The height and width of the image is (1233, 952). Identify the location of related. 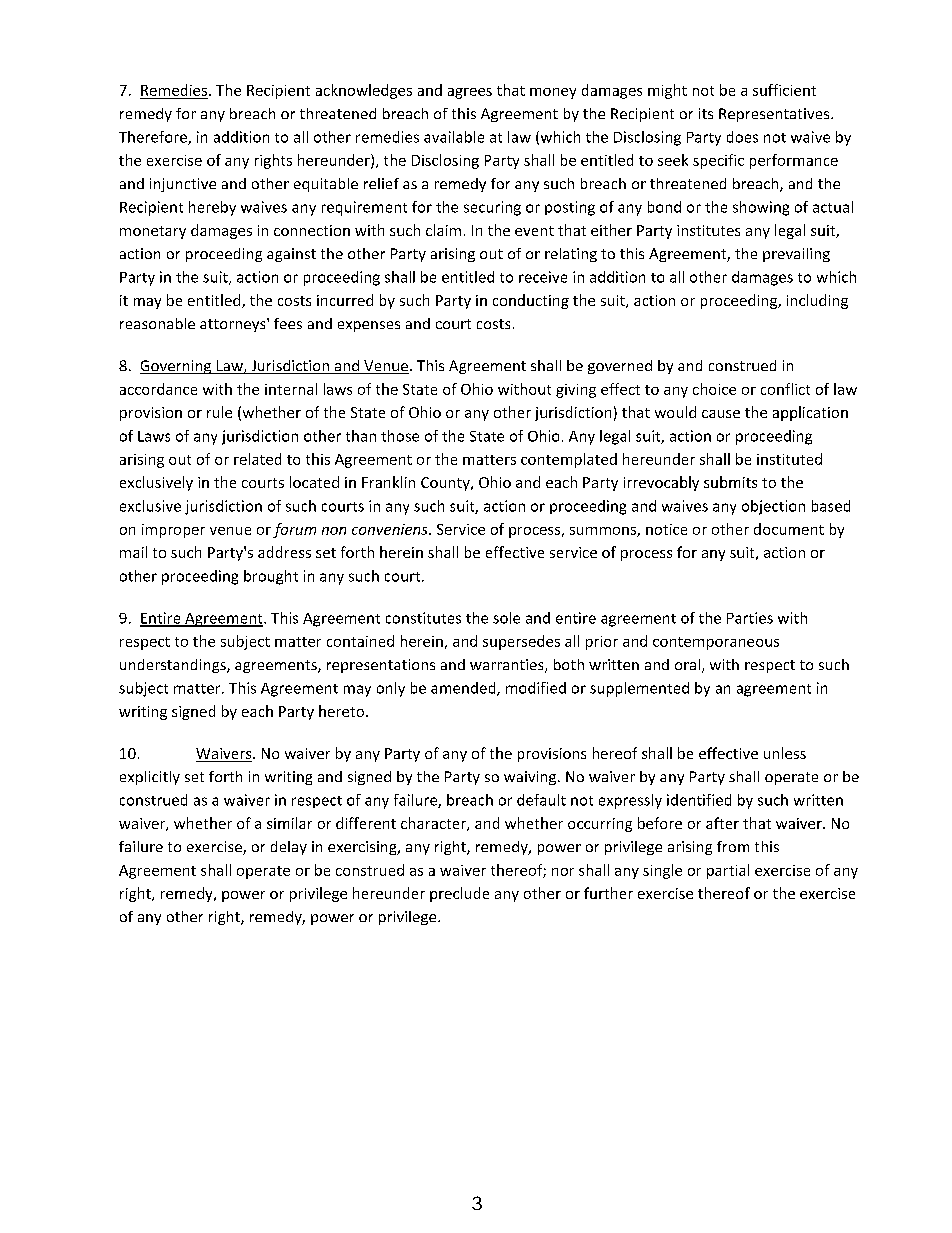
(257, 459).
